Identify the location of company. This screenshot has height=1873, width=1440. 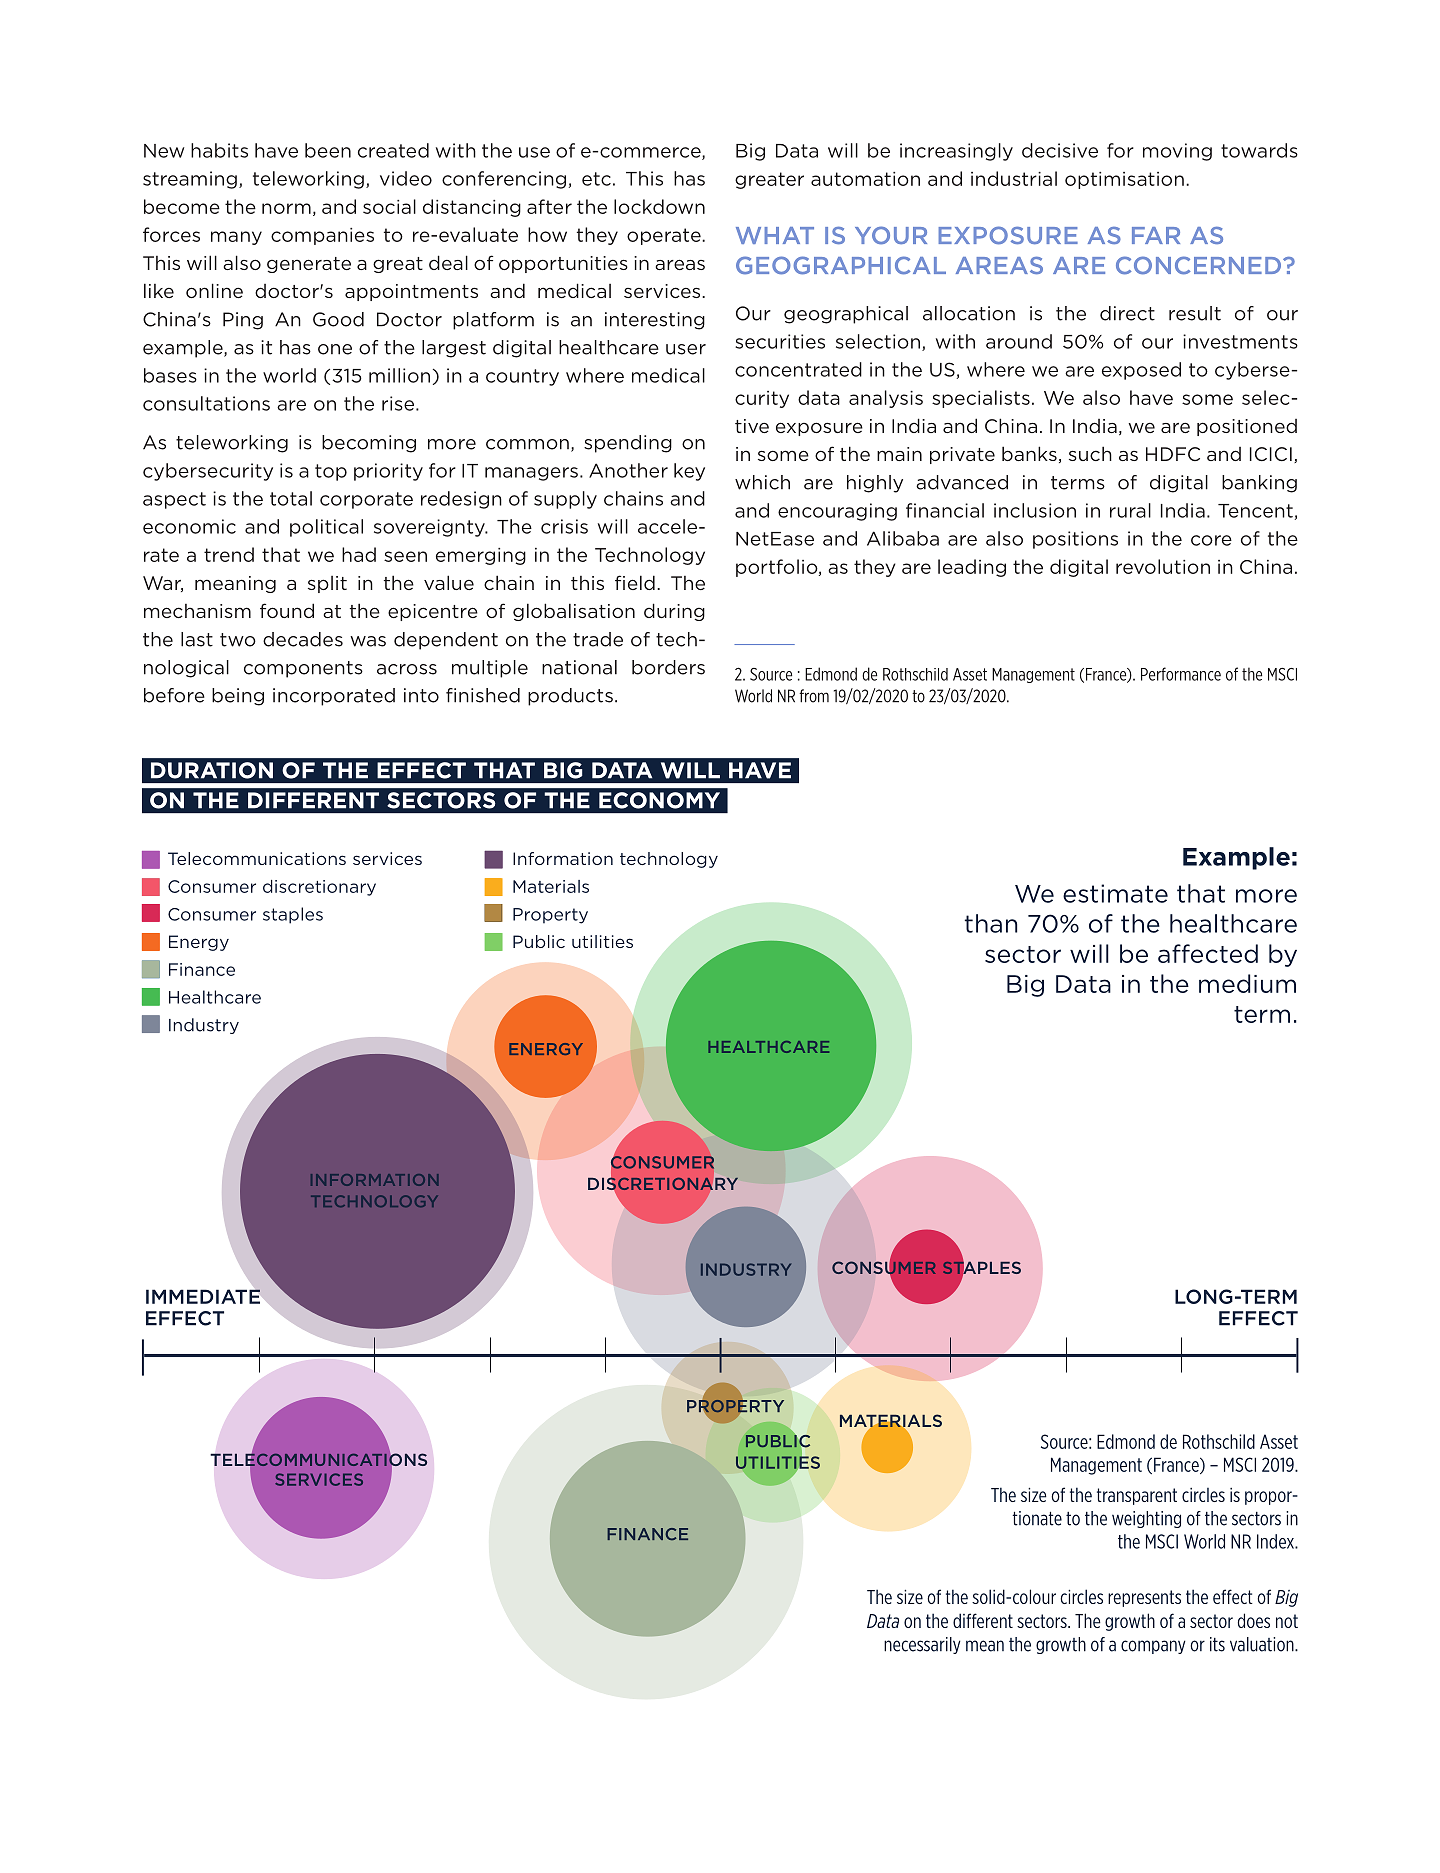
(1153, 1647).
